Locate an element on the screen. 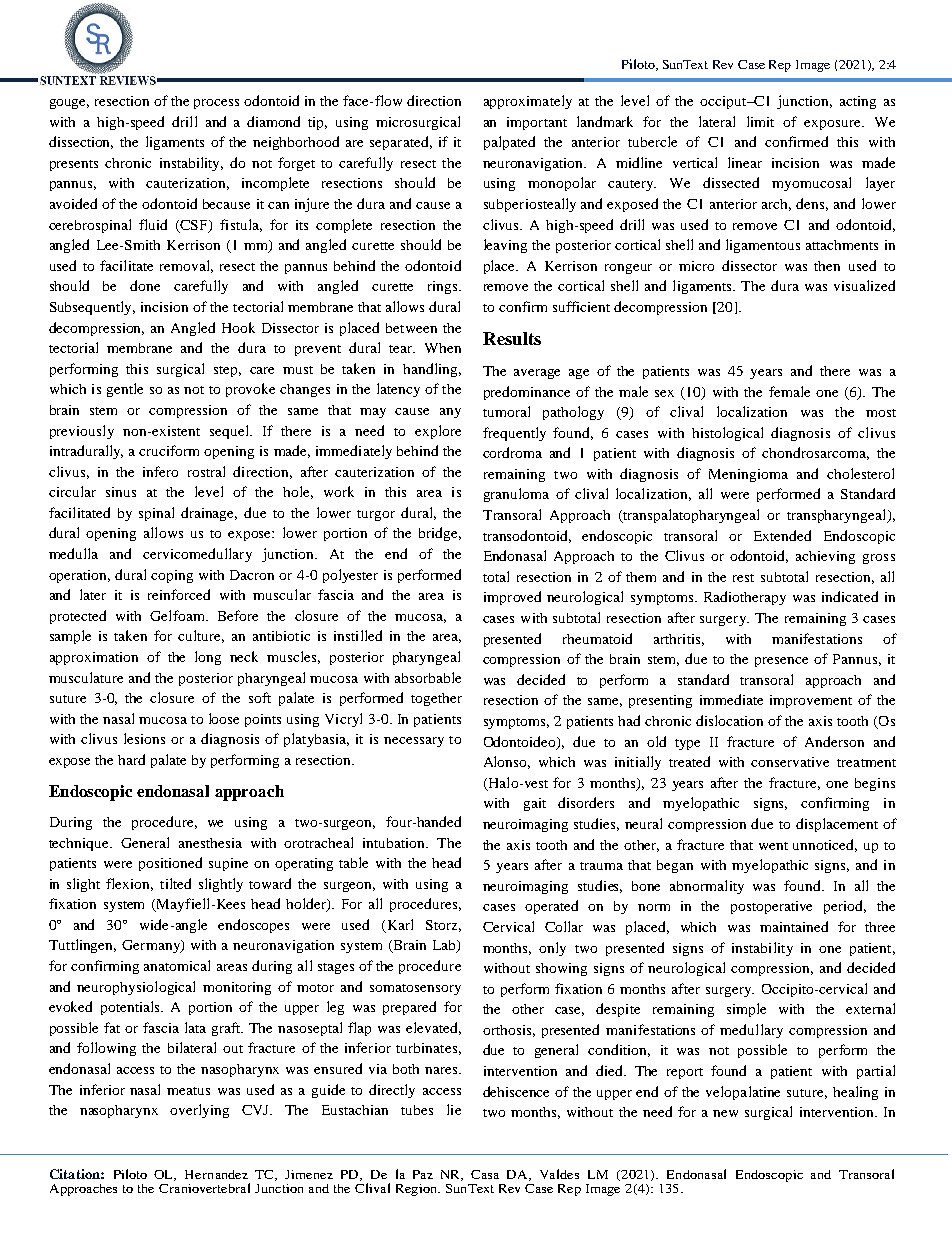 Image resolution: width=952 pixels, height=1233 pixels. Casa is located at coordinates (485, 1174).
